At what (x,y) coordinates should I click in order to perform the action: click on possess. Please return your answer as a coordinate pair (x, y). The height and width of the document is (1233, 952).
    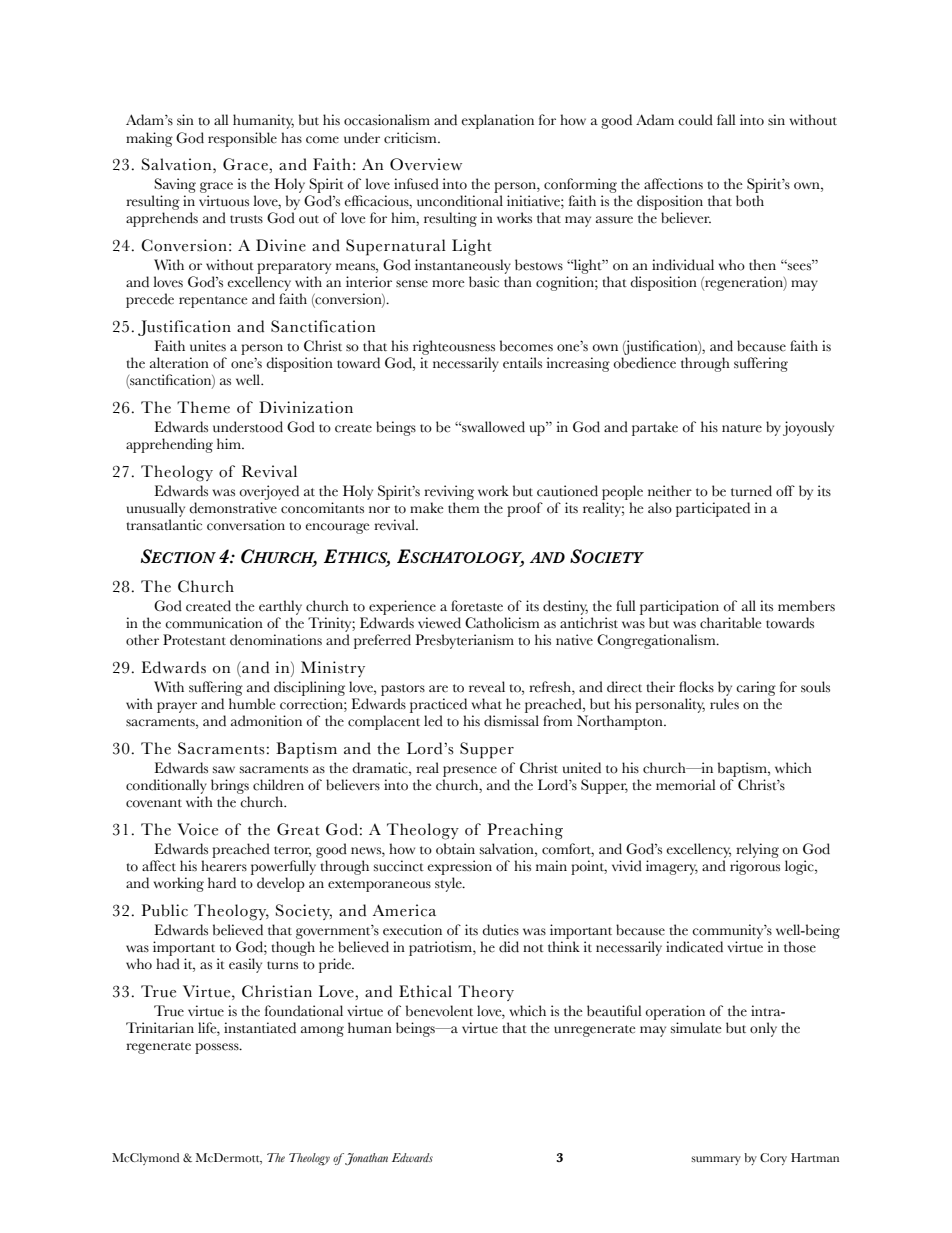
    Looking at the image, I should click on (218, 1048).
